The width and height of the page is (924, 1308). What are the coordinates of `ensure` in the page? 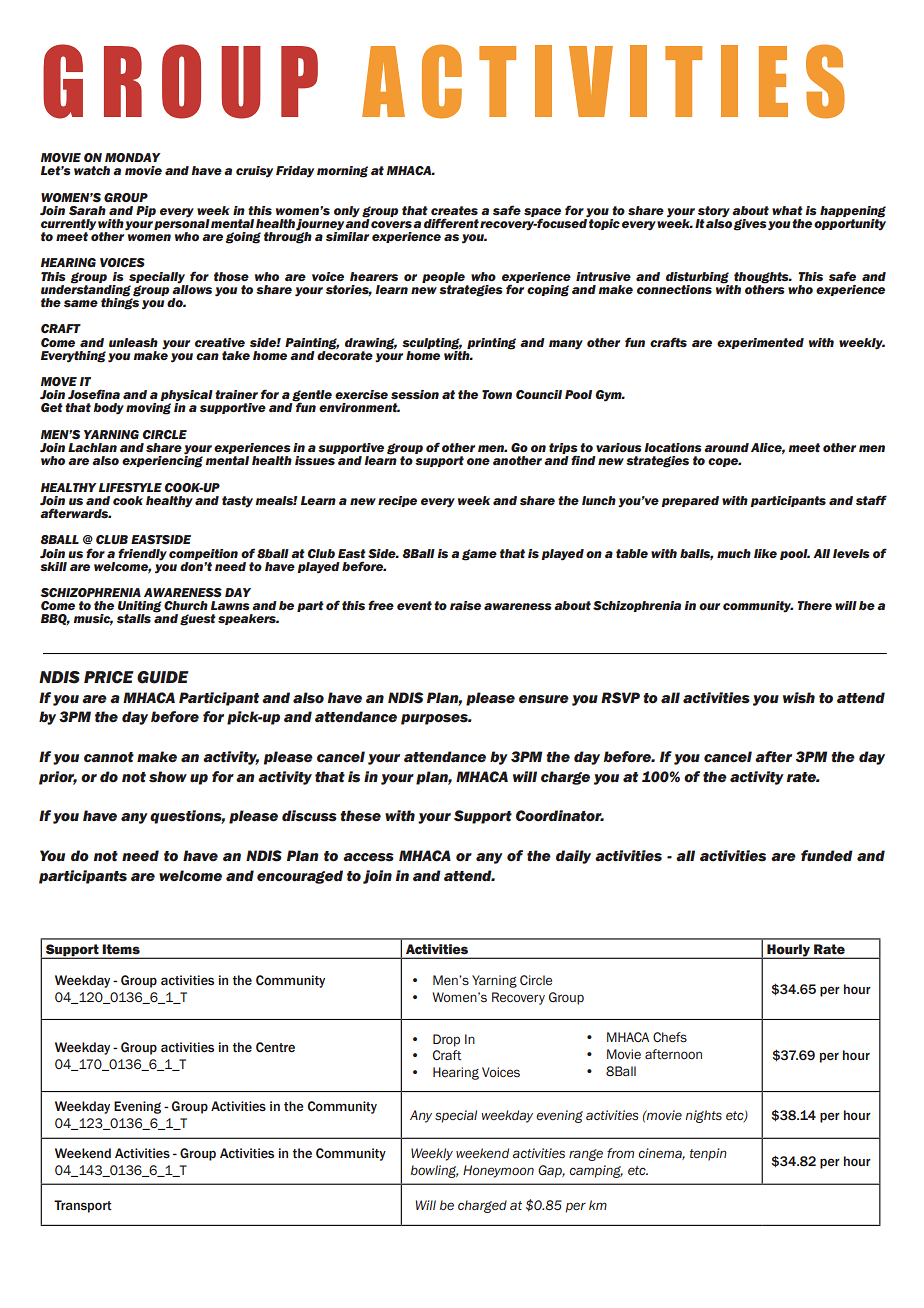 It's located at (544, 699).
